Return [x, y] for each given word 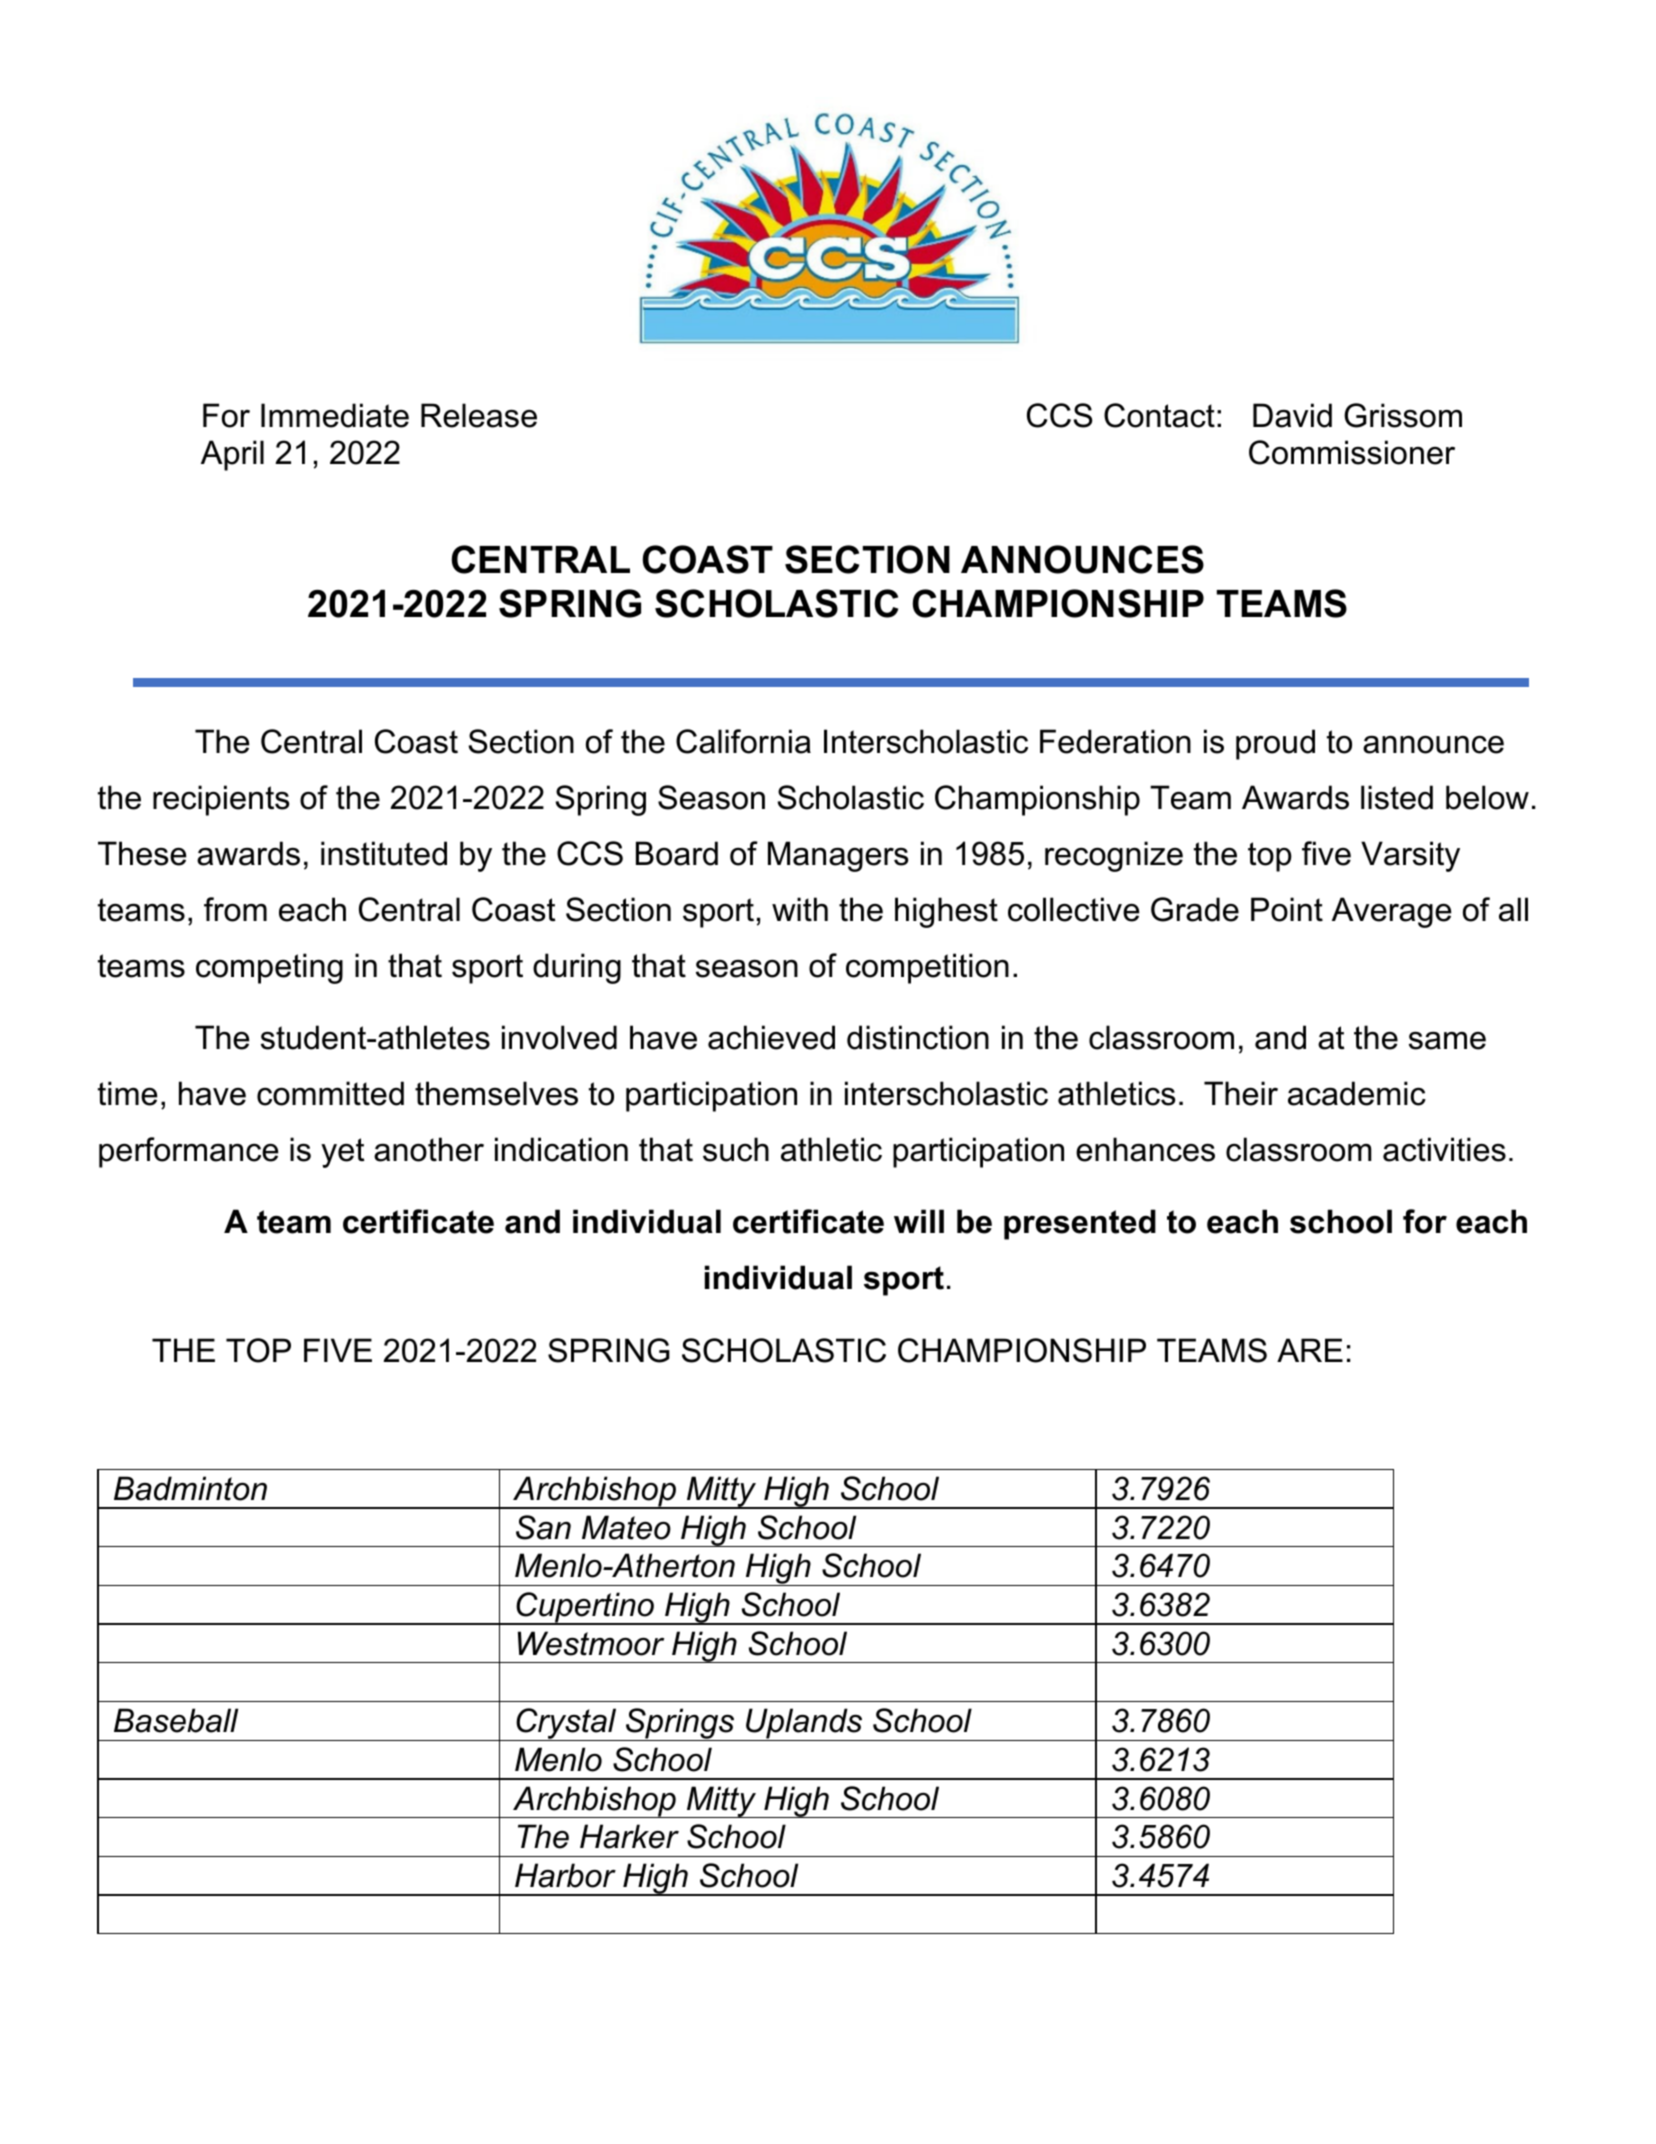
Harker [629, 1836]
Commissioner [1352, 452]
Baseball [176, 1720]
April [232, 455]
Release [479, 415]
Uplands [804, 1724]
